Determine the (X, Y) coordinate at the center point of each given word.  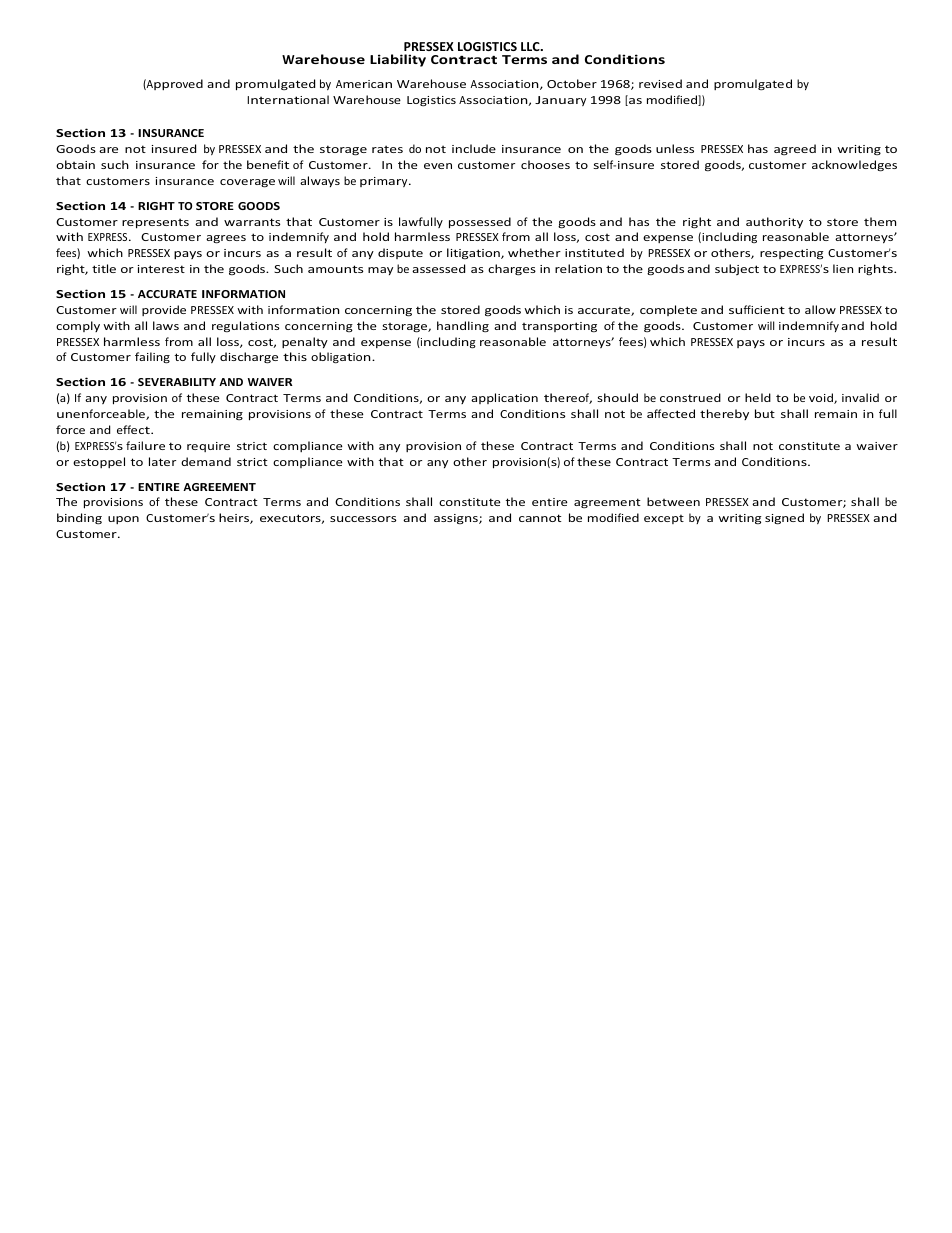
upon (123, 520)
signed (784, 519)
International (288, 99)
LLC (531, 46)
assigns (457, 519)
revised (660, 83)
